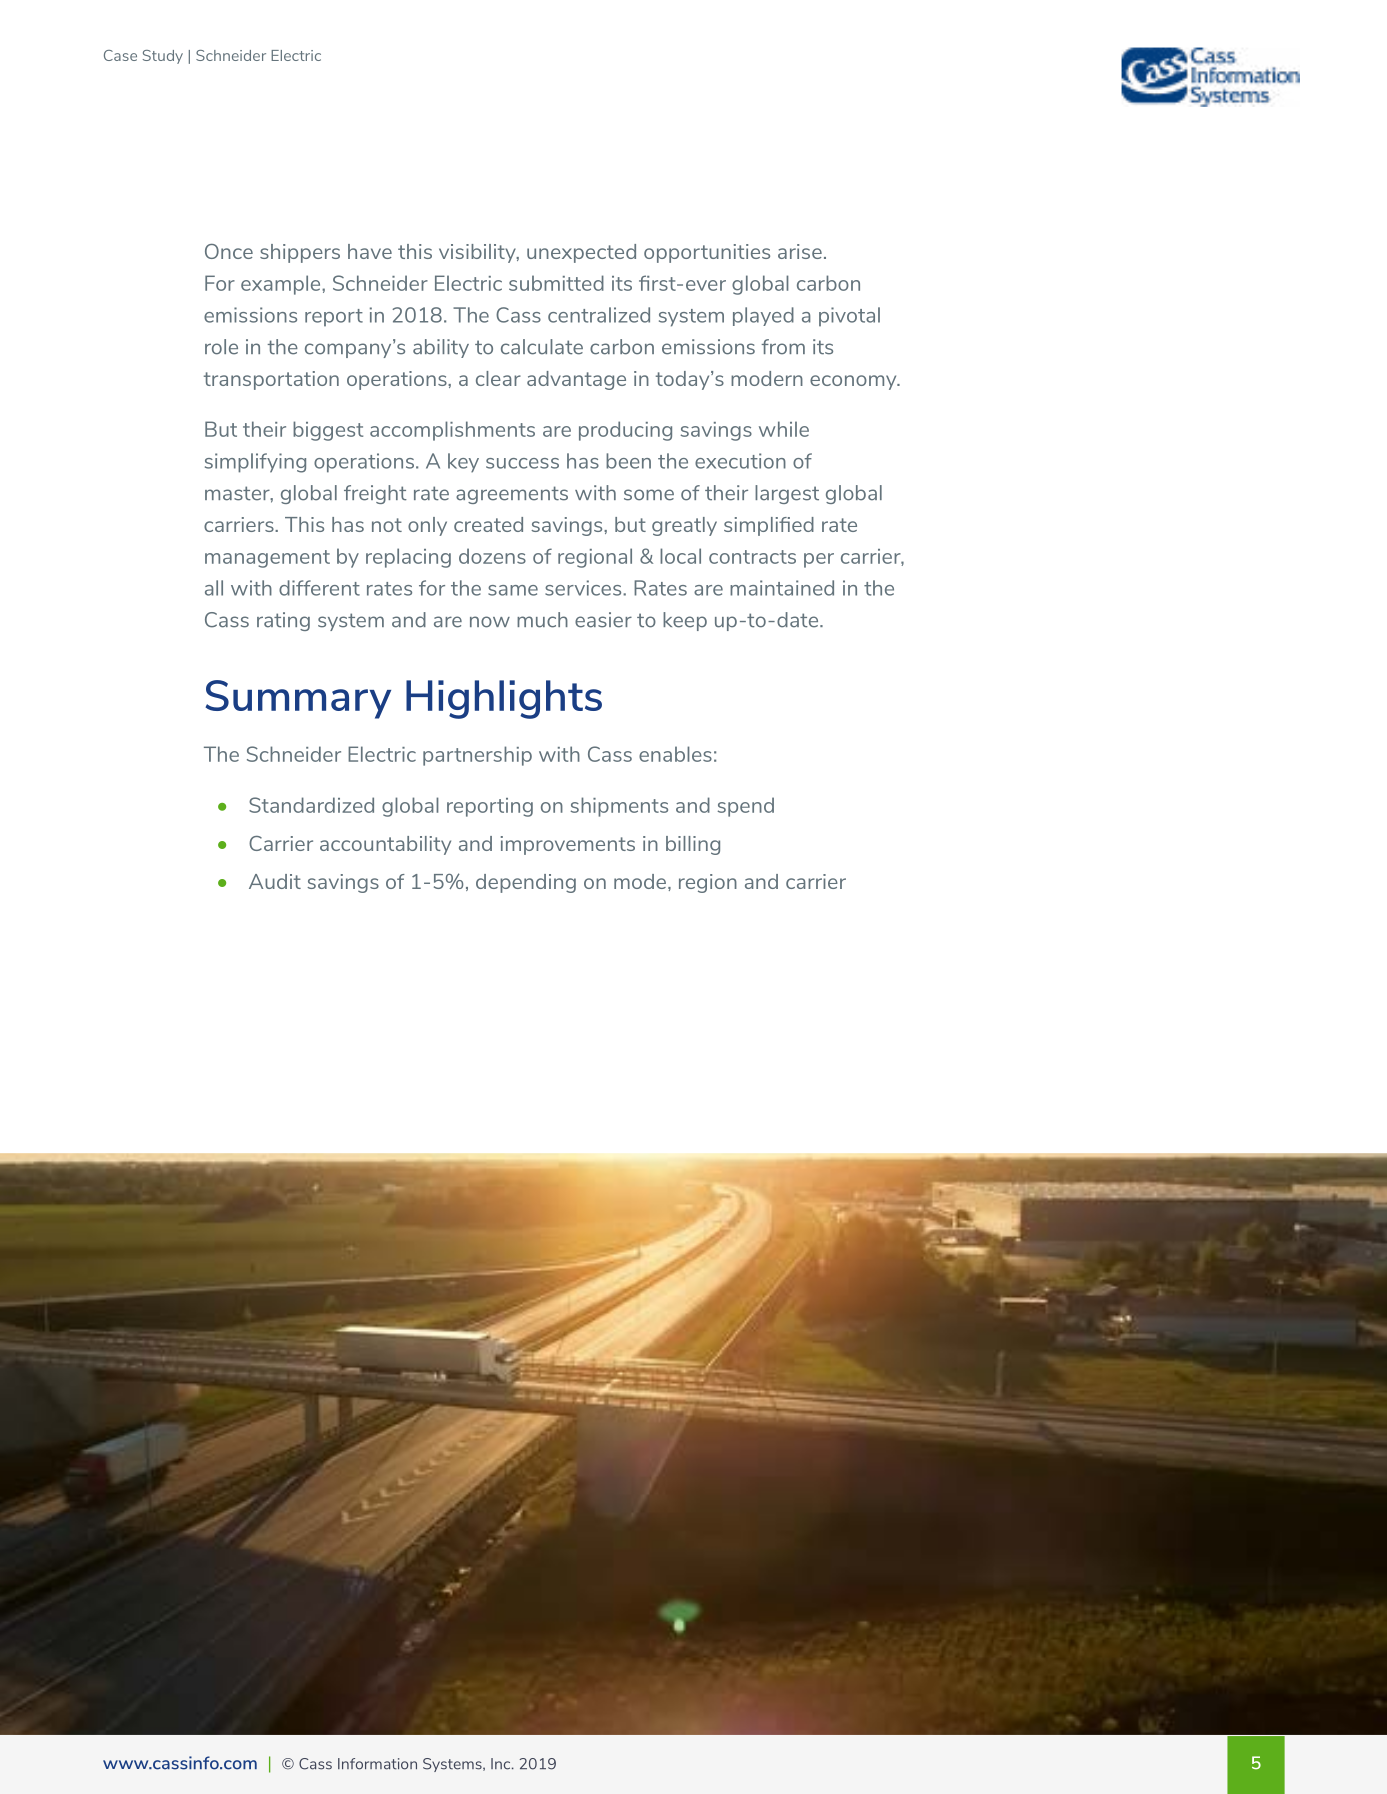 This image has width=1387, height=1794. Describe the element at coordinates (163, 57) in the image. I see `Study` at that location.
